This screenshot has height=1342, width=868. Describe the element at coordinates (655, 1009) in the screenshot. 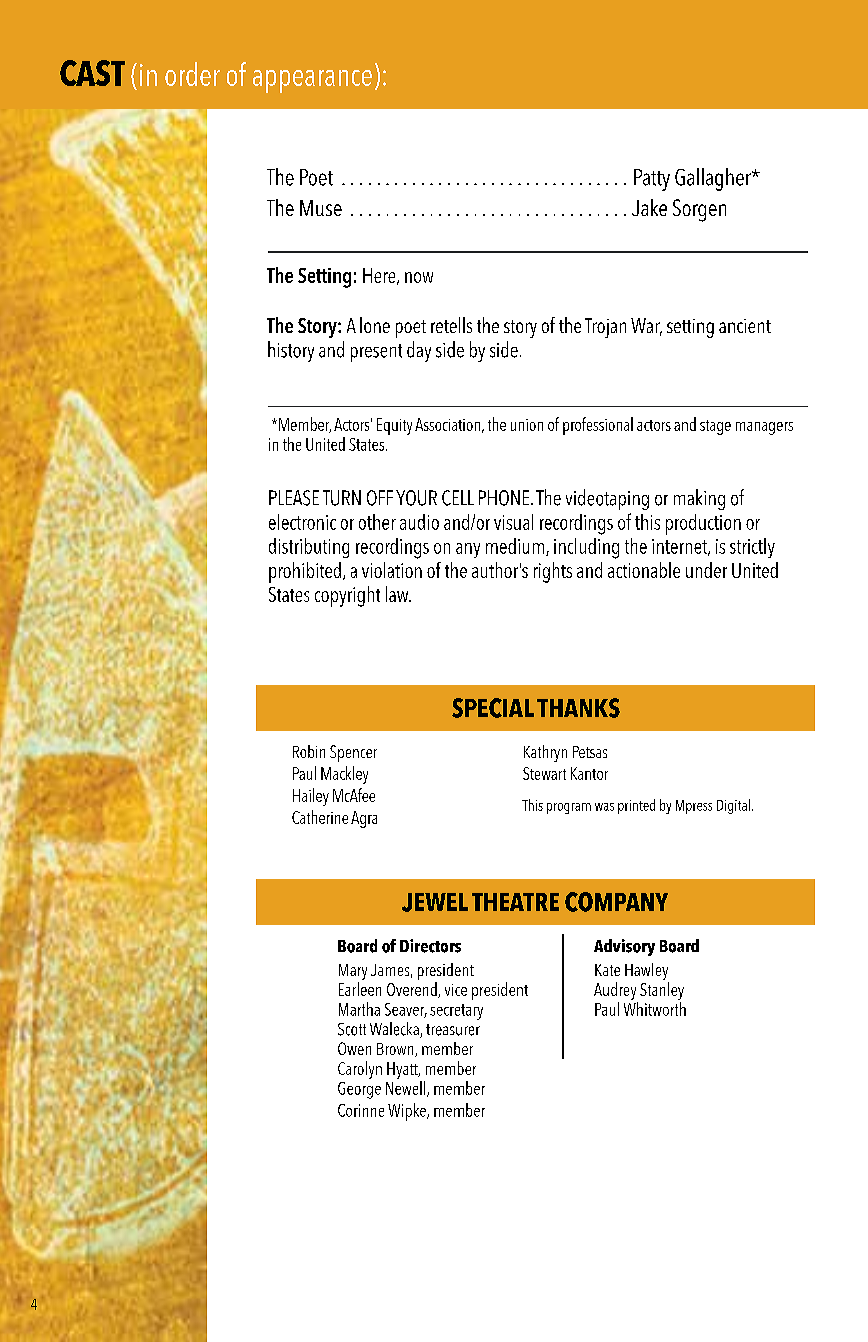

I see `Whitworth` at that location.
